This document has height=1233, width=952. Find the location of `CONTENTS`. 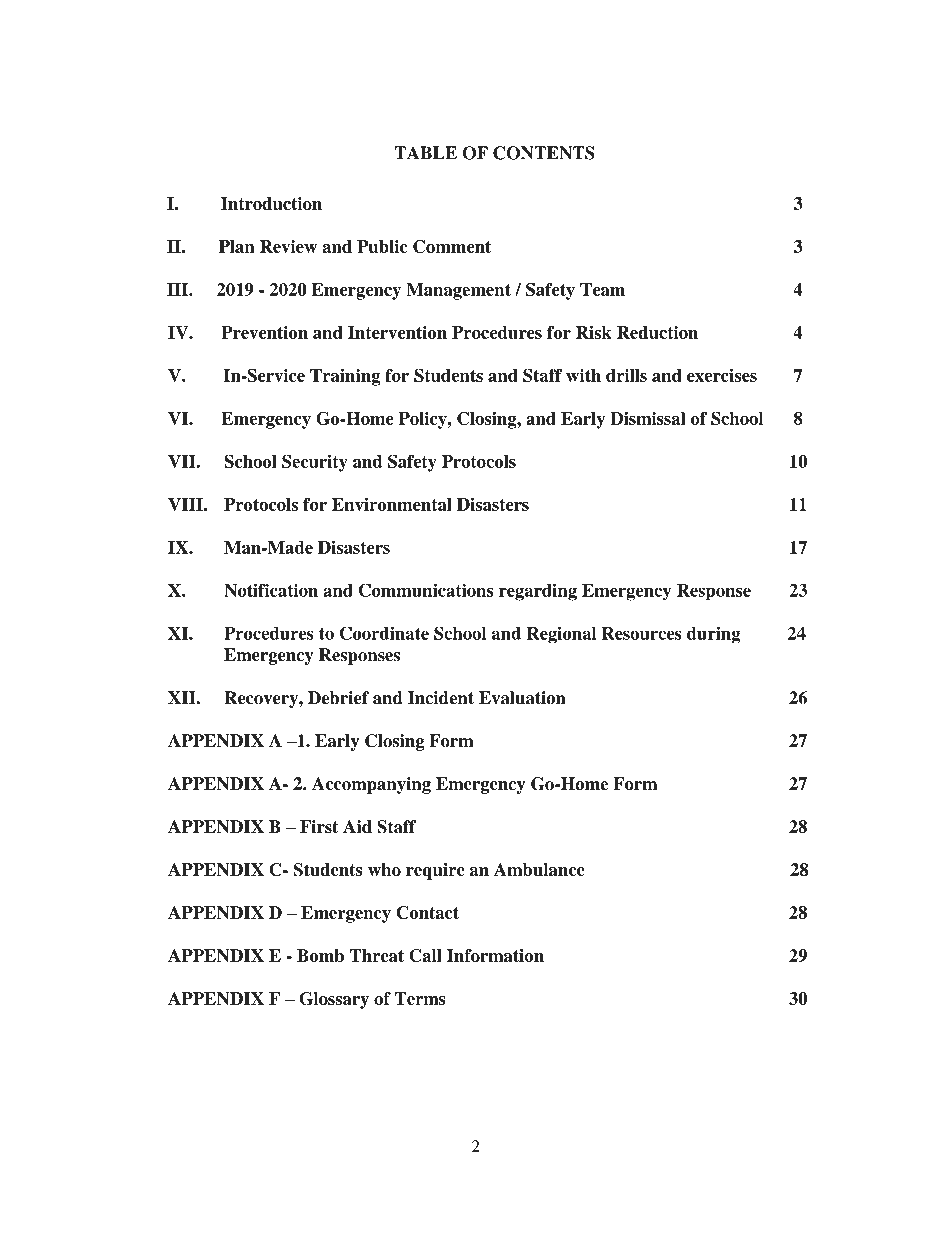

CONTENTS is located at coordinates (544, 153).
